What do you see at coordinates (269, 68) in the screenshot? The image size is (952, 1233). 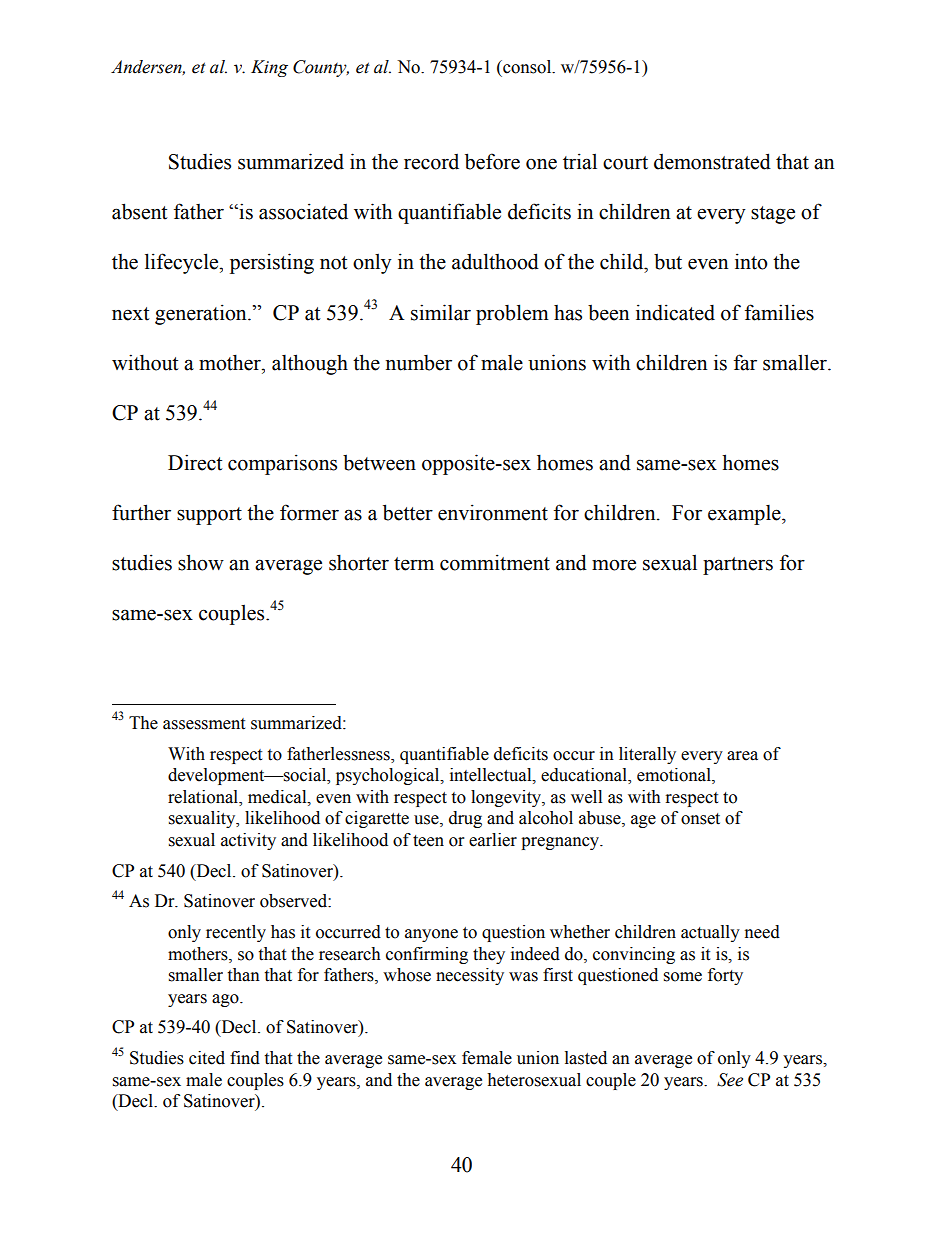 I see `King` at bounding box center [269, 68].
